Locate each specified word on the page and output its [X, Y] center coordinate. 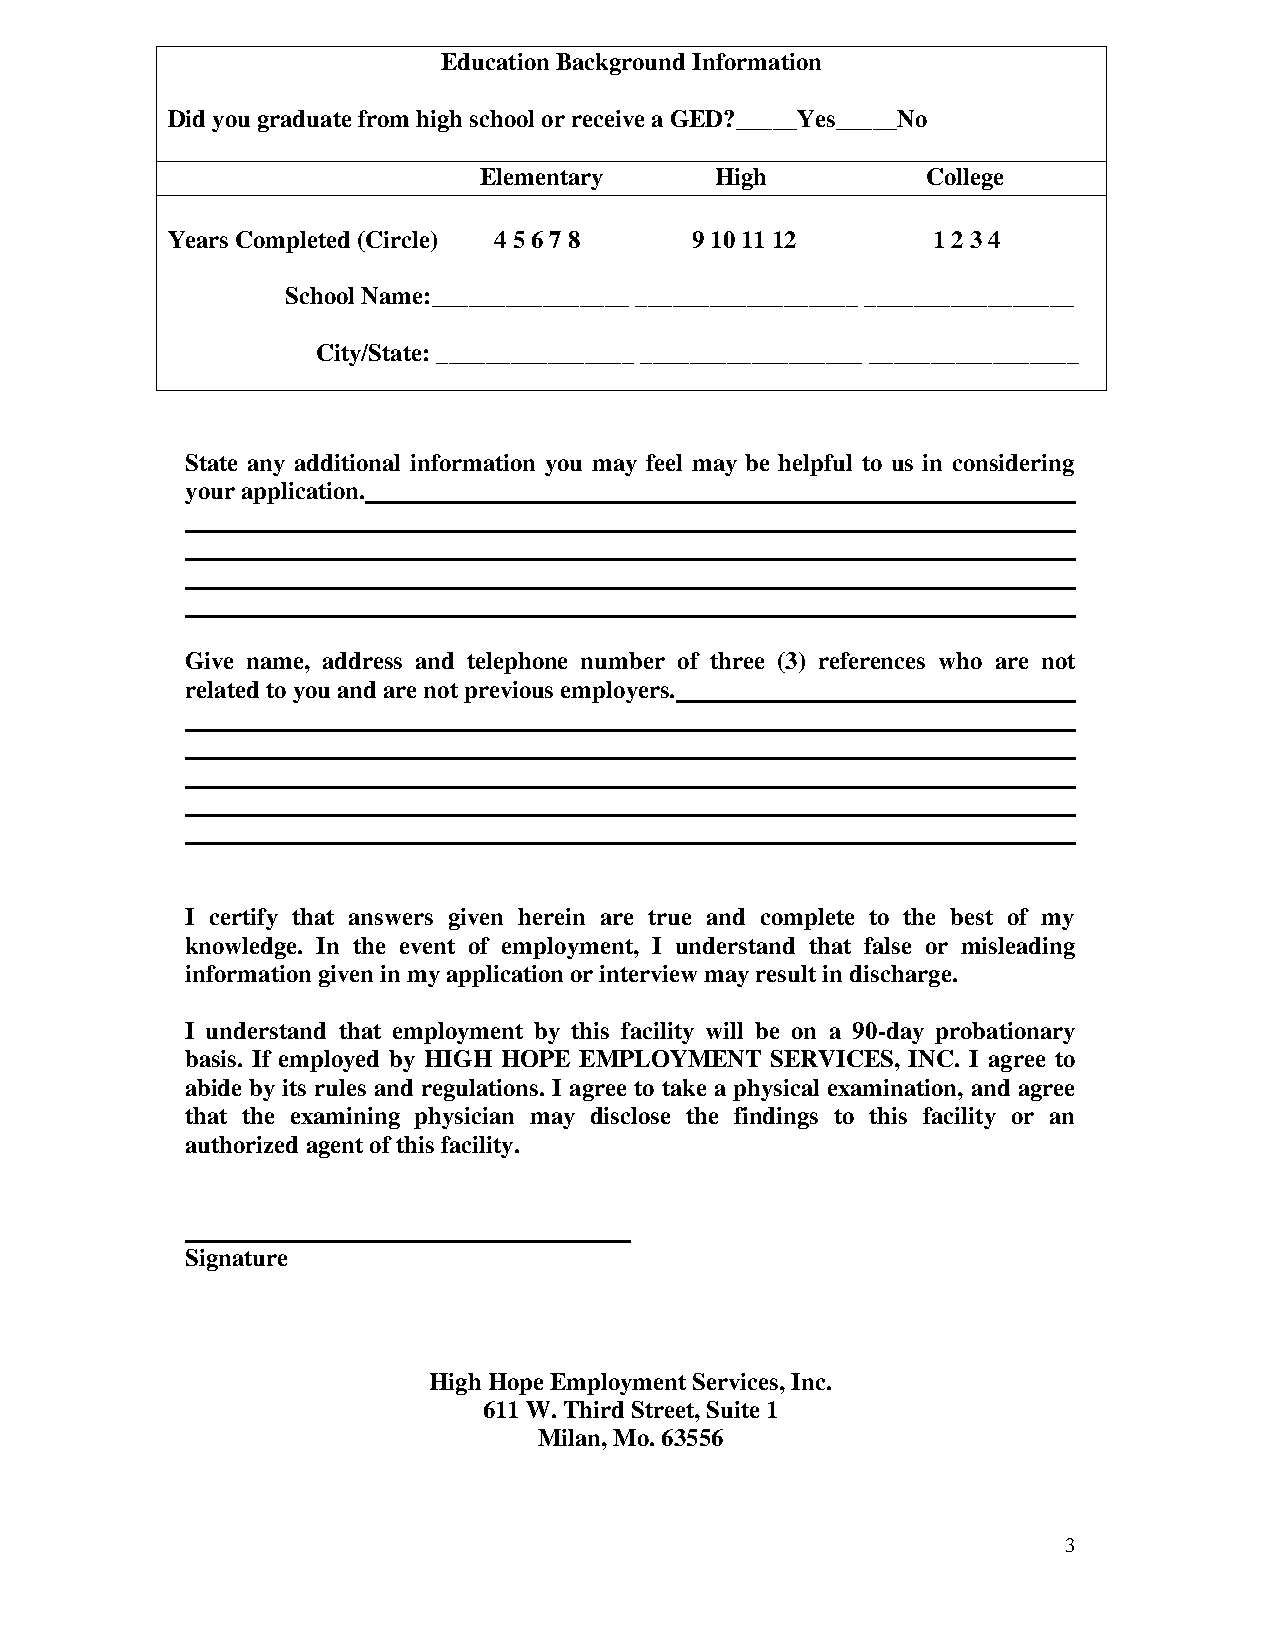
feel [664, 462]
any [266, 467]
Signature [236, 1260]
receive [608, 118]
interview [648, 973]
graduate [304, 121]
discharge [902, 976]
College [965, 179]
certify [244, 919]
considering [1013, 465]
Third [594, 1409]
